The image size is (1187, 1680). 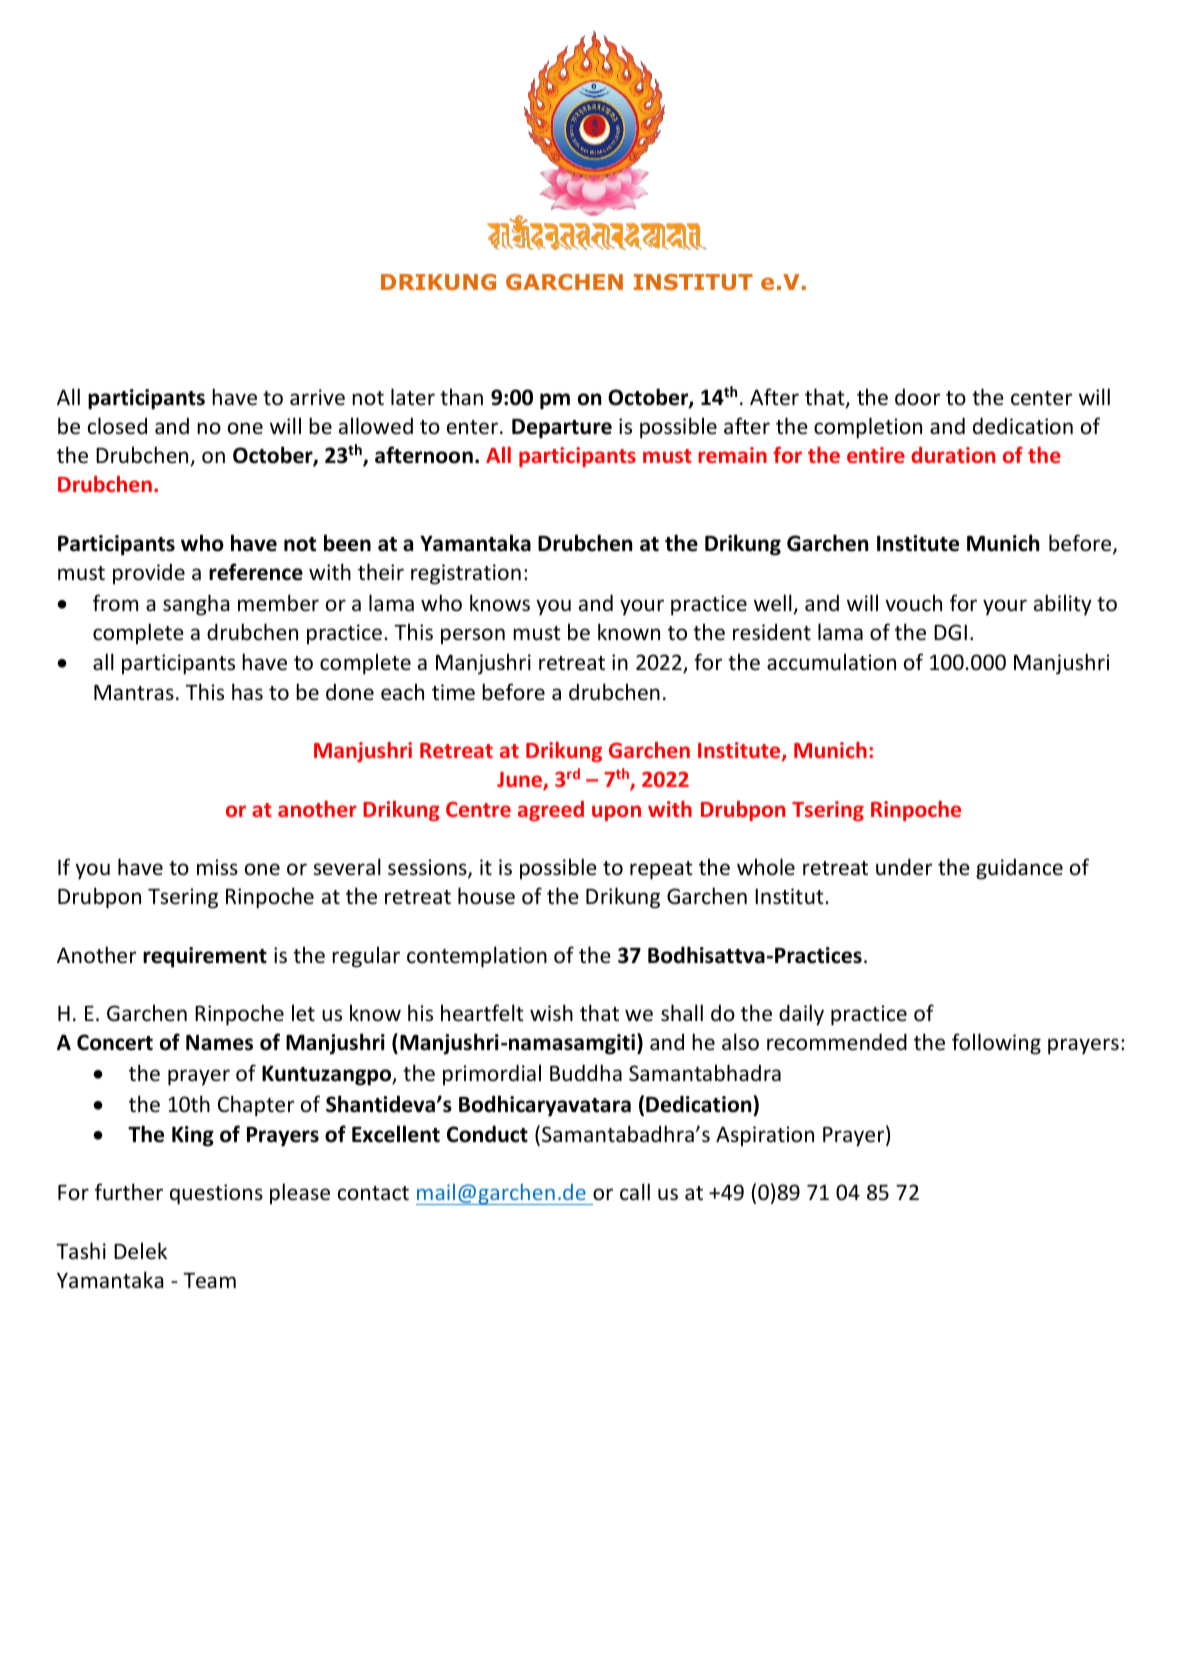 What do you see at coordinates (904, 867) in the document?
I see `under` at bounding box center [904, 867].
